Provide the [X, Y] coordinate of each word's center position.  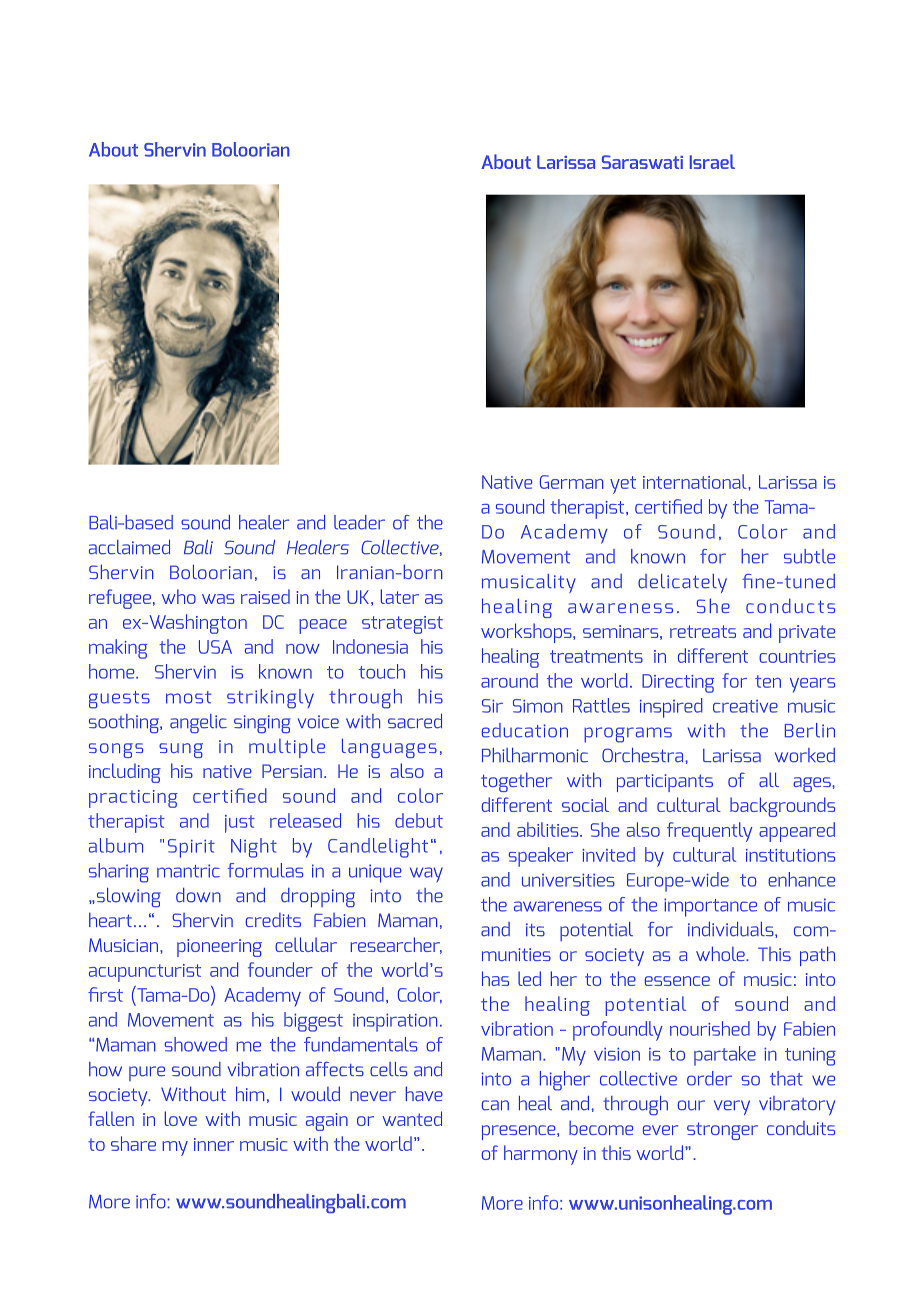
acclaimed [129, 547]
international [696, 481]
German [572, 482]
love [180, 1118]
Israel [712, 161]
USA [215, 647]
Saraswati [642, 162]
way [426, 874]
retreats [703, 631]
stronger [722, 1131]
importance [710, 907]
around [509, 680]
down [198, 895]
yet [623, 485]
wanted [412, 1118]
